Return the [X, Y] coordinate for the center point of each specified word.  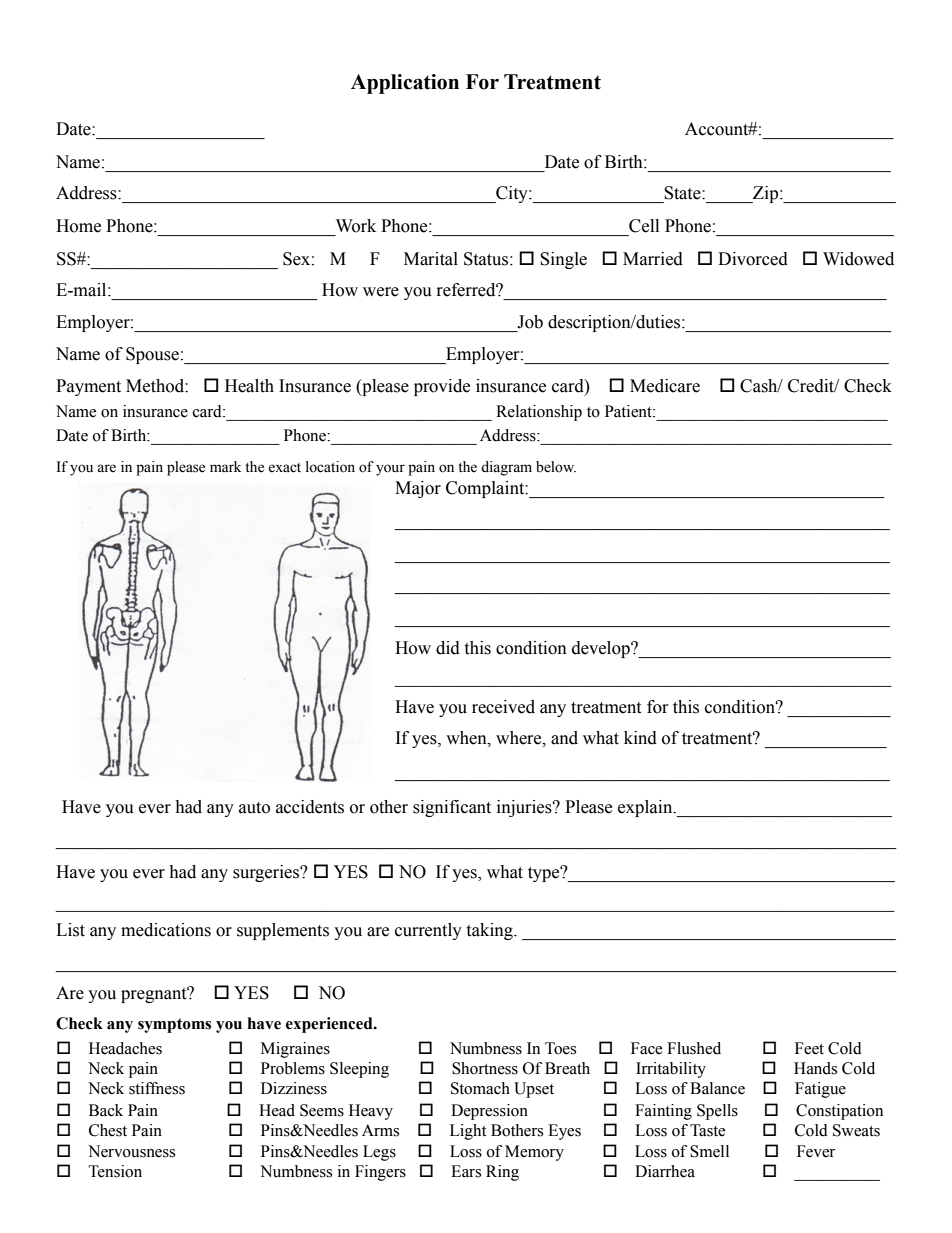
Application [405, 84]
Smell [709, 1151]
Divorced [753, 259]
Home [78, 226]
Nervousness [131, 1151]
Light [468, 1132]
